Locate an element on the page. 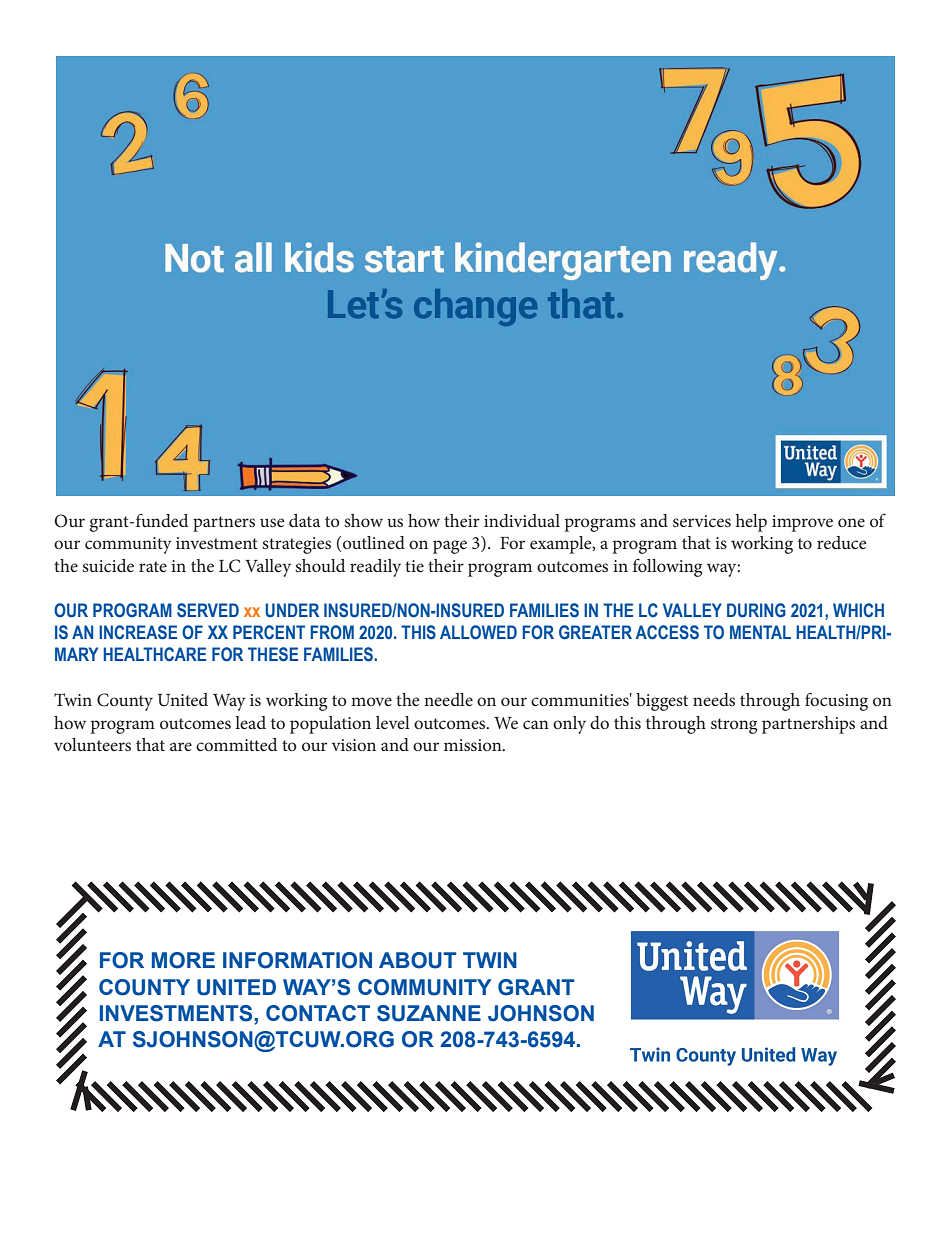 This image has height=1233, width=952. use is located at coordinates (272, 522).
